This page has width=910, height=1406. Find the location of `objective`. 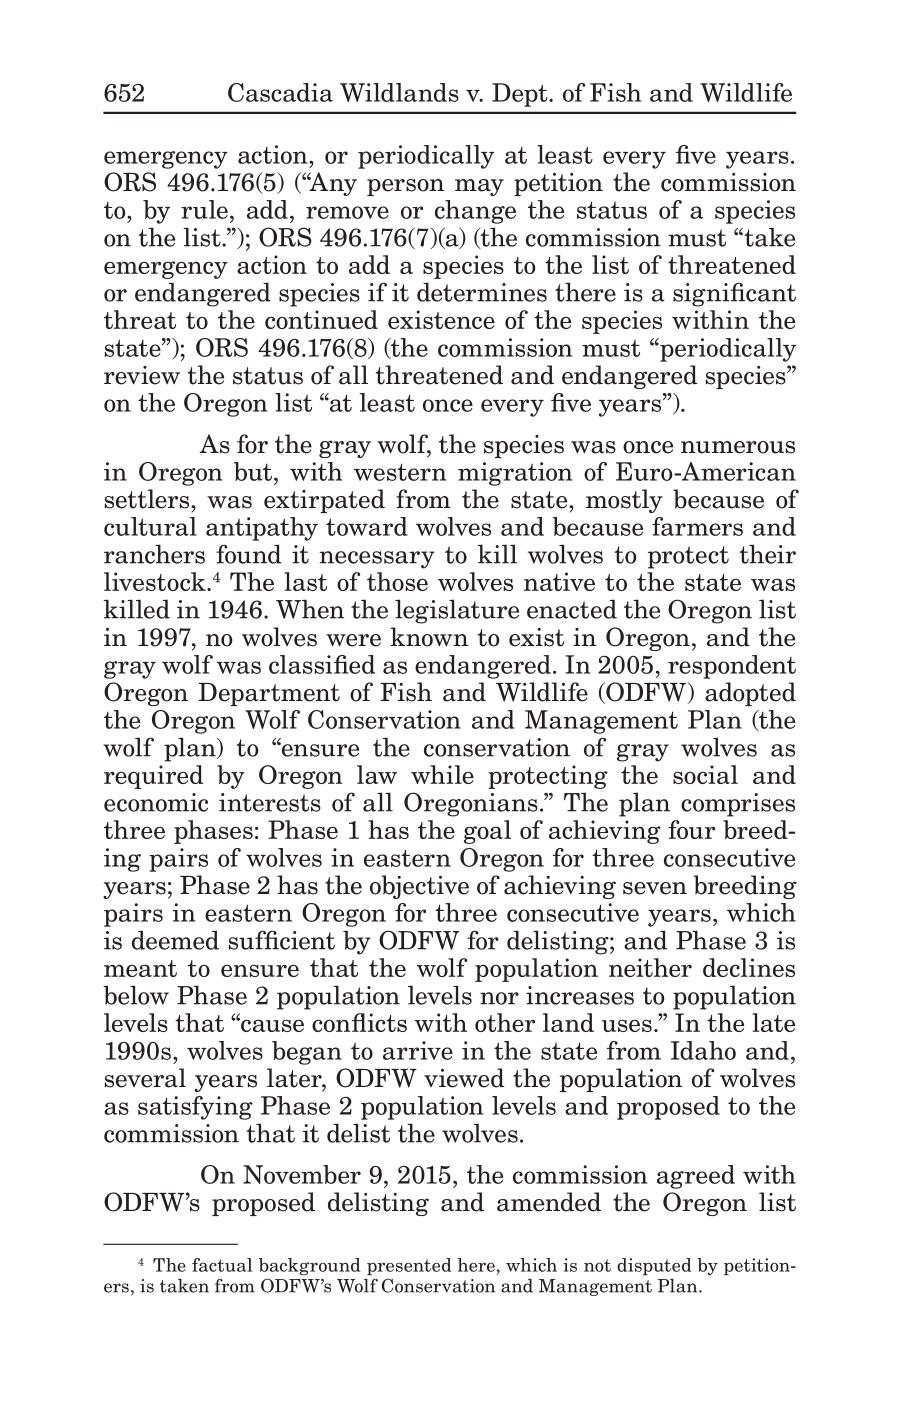

objective is located at coordinates (419, 887).
